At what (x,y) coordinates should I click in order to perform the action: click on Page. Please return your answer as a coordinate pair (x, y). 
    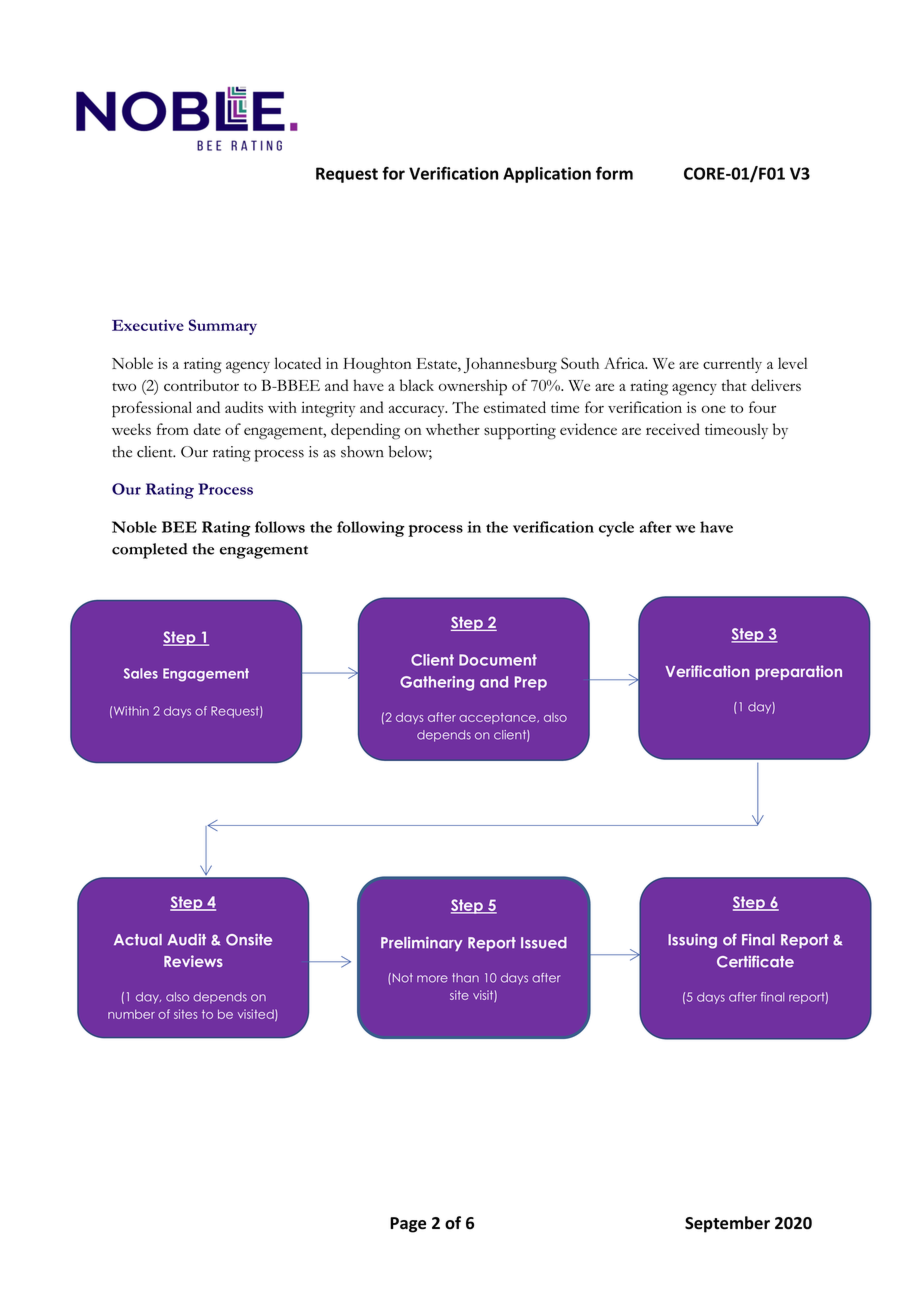
    Looking at the image, I should click on (408, 1225).
